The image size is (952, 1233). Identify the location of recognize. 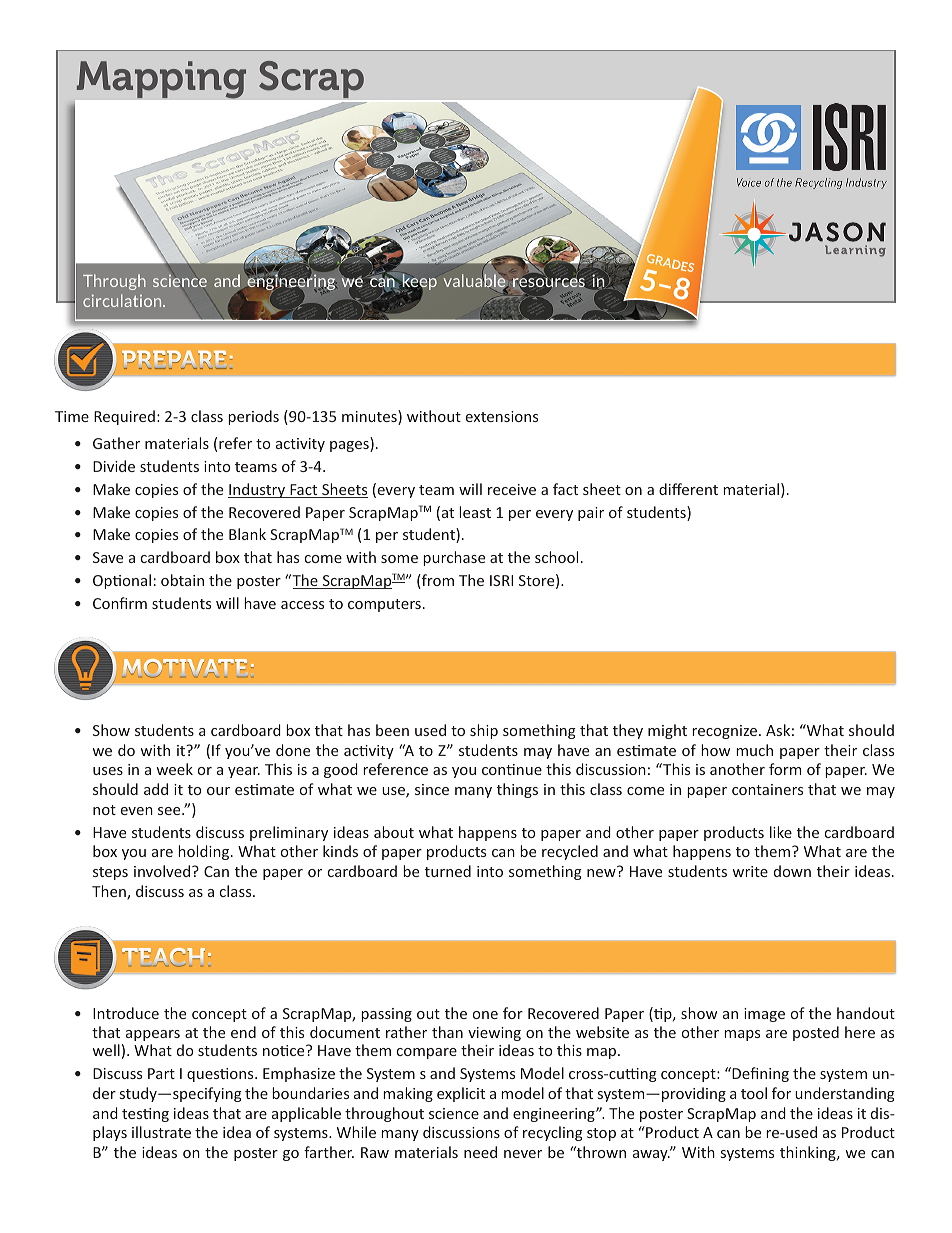
(726, 732).
